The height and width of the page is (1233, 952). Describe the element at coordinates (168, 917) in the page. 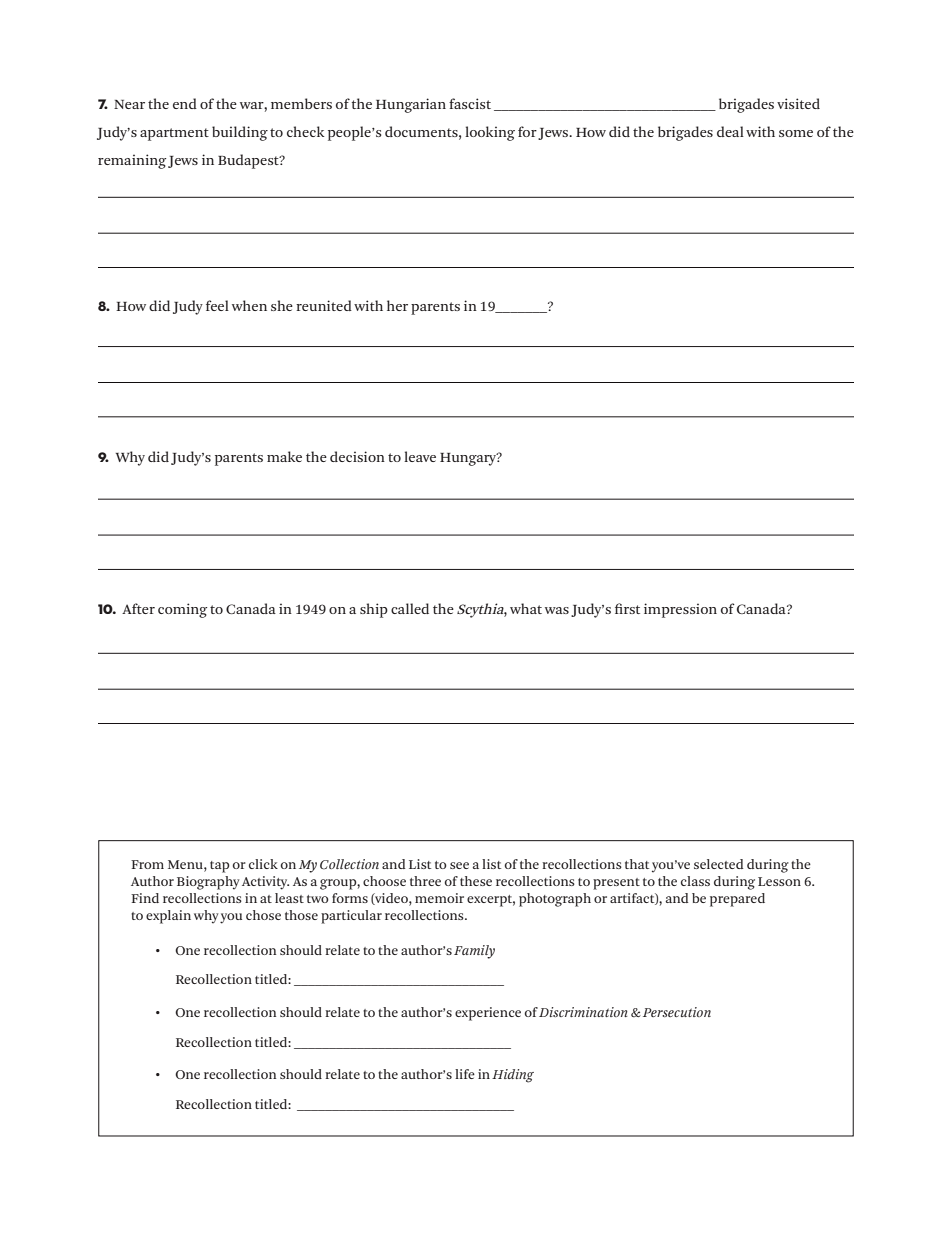

I see `explain` at that location.
